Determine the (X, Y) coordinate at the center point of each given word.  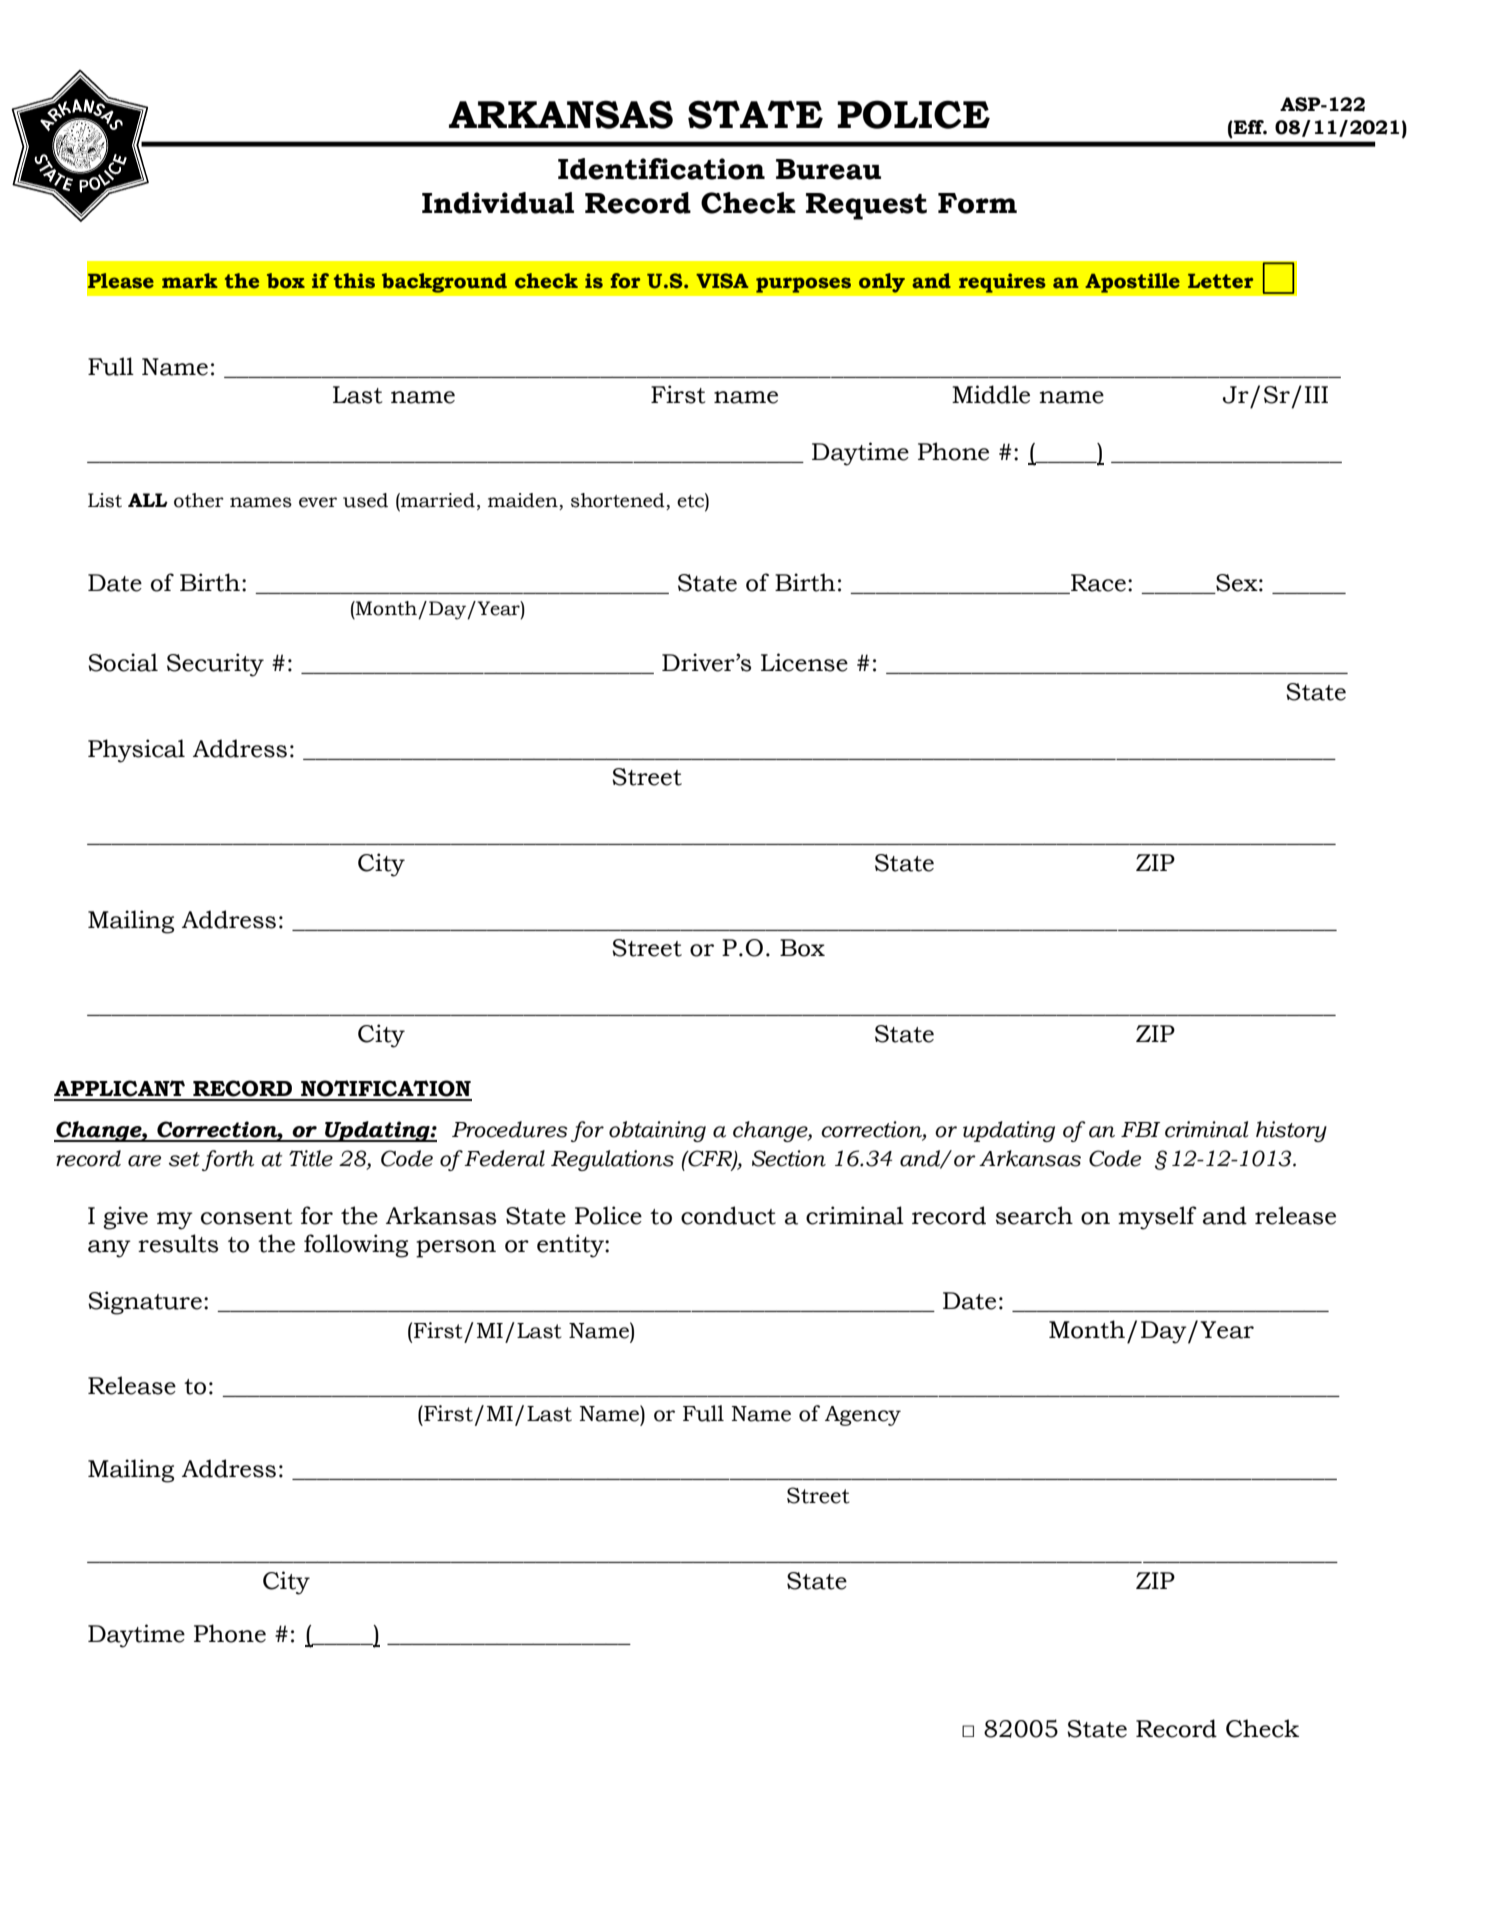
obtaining (657, 1131)
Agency (863, 1416)
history (1291, 1131)
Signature (145, 1303)
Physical (136, 751)
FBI (1140, 1129)
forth (228, 1160)
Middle (991, 394)
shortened (619, 501)
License (804, 662)
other (199, 500)
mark (190, 281)
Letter (1220, 281)
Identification (661, 169)
